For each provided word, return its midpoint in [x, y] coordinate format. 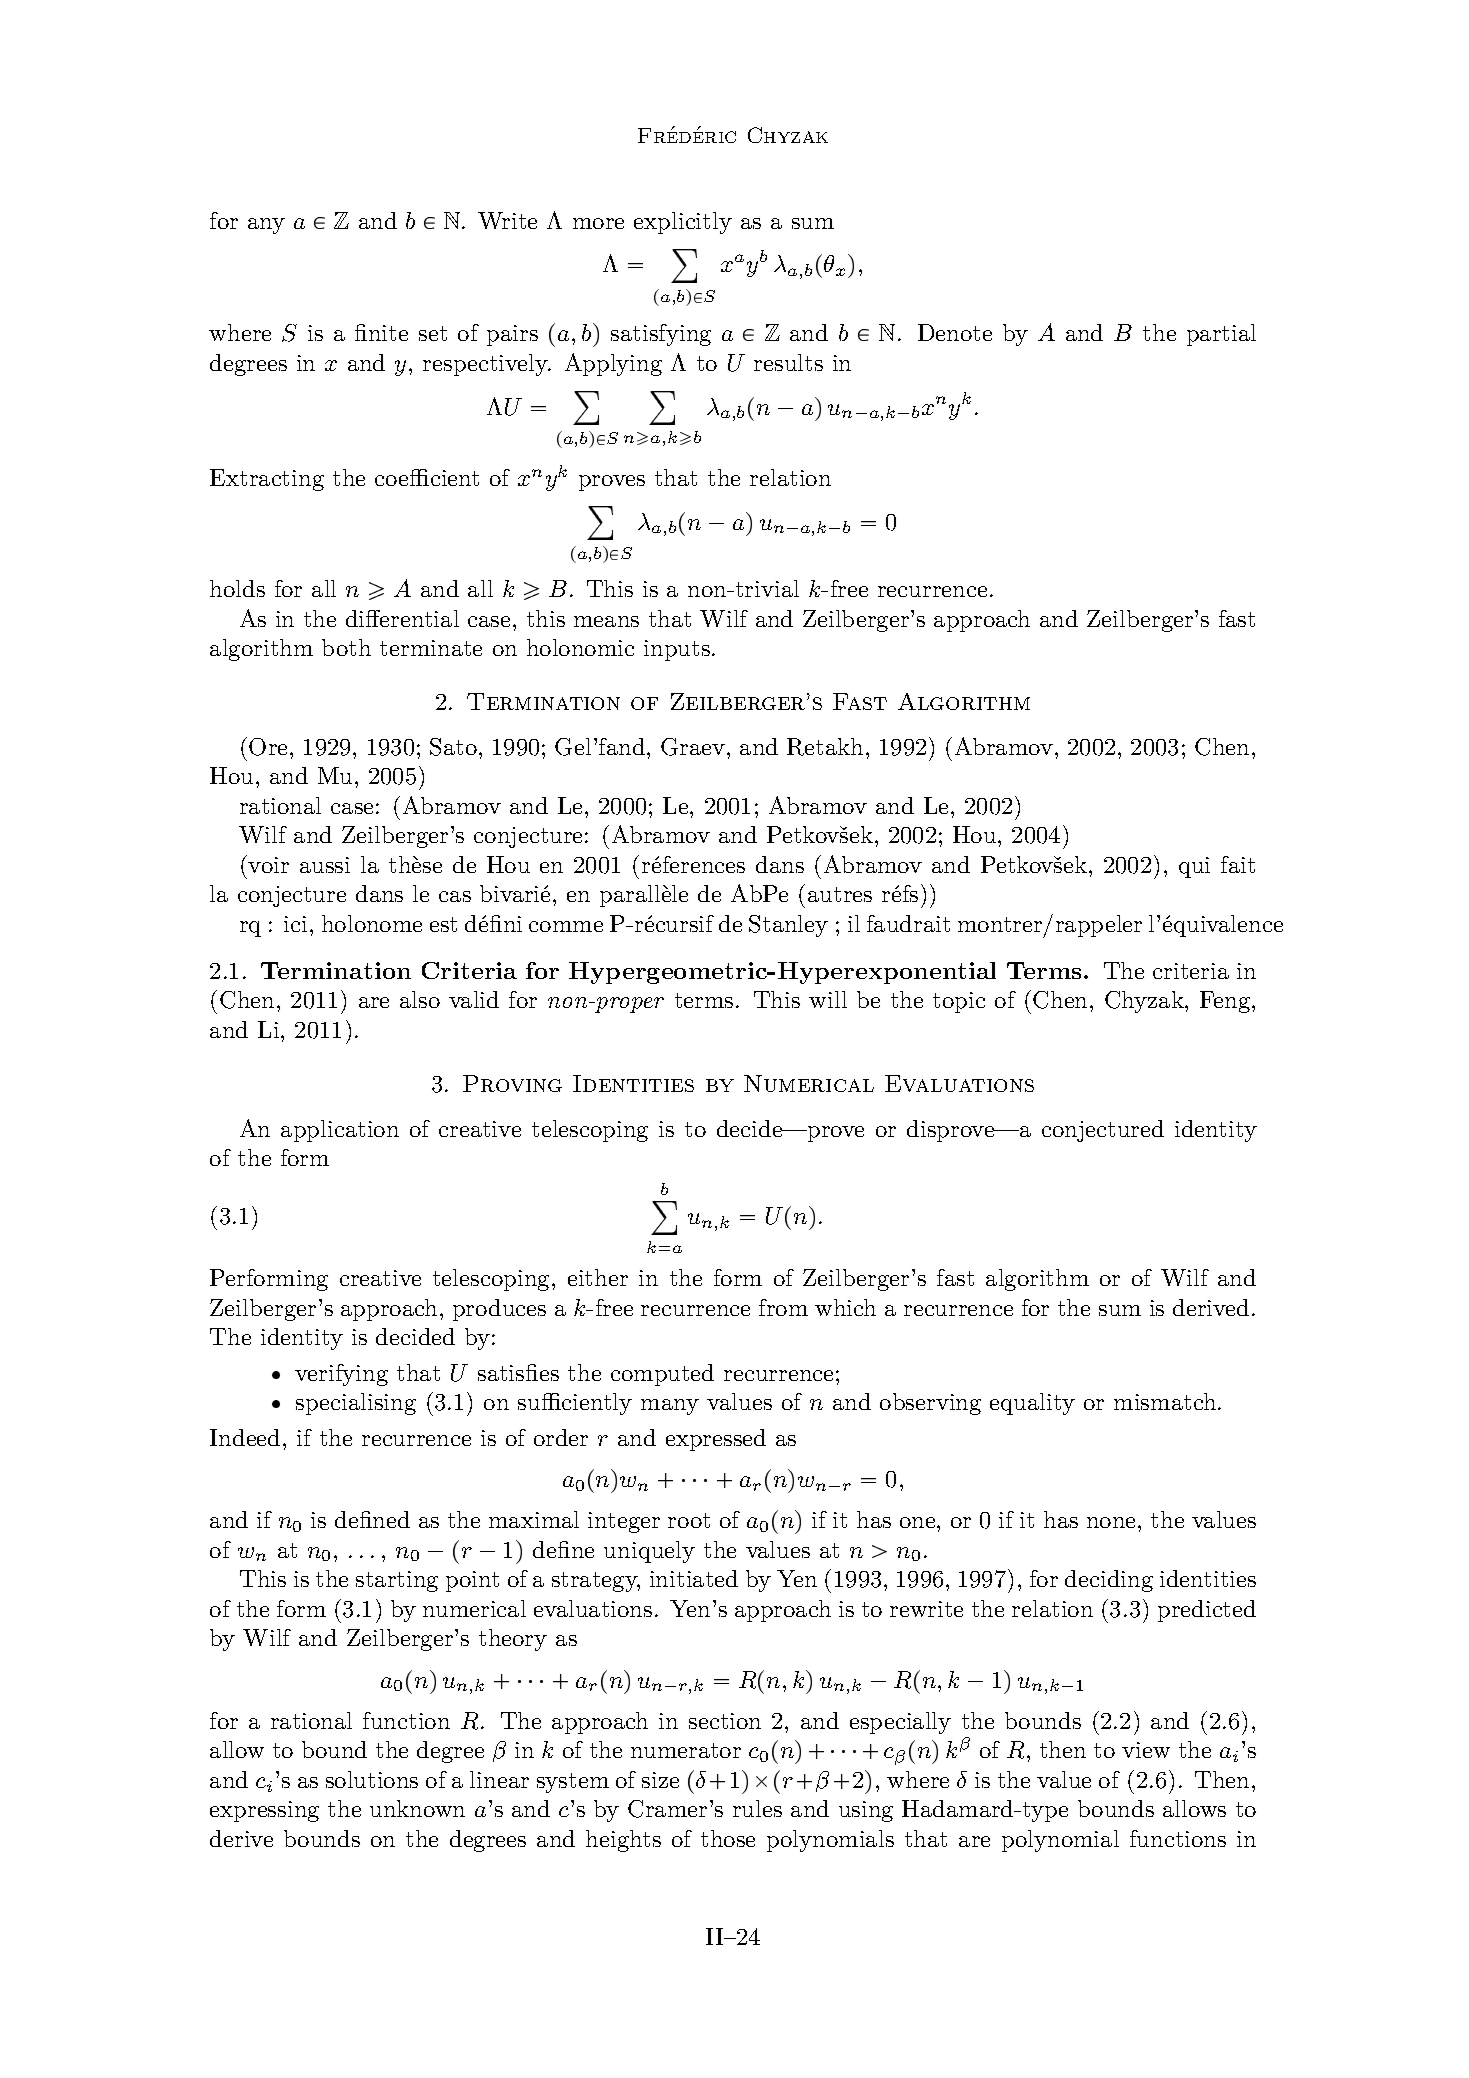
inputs [677, 650]
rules [757, 1808]
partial [1221, 335]
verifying [341, 1375]
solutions [372, 1779]
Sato [453, 747]
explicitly [683, 223]
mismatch [1166, 1401]
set [433, 333]
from [783, 1307]
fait [1238, 864]
